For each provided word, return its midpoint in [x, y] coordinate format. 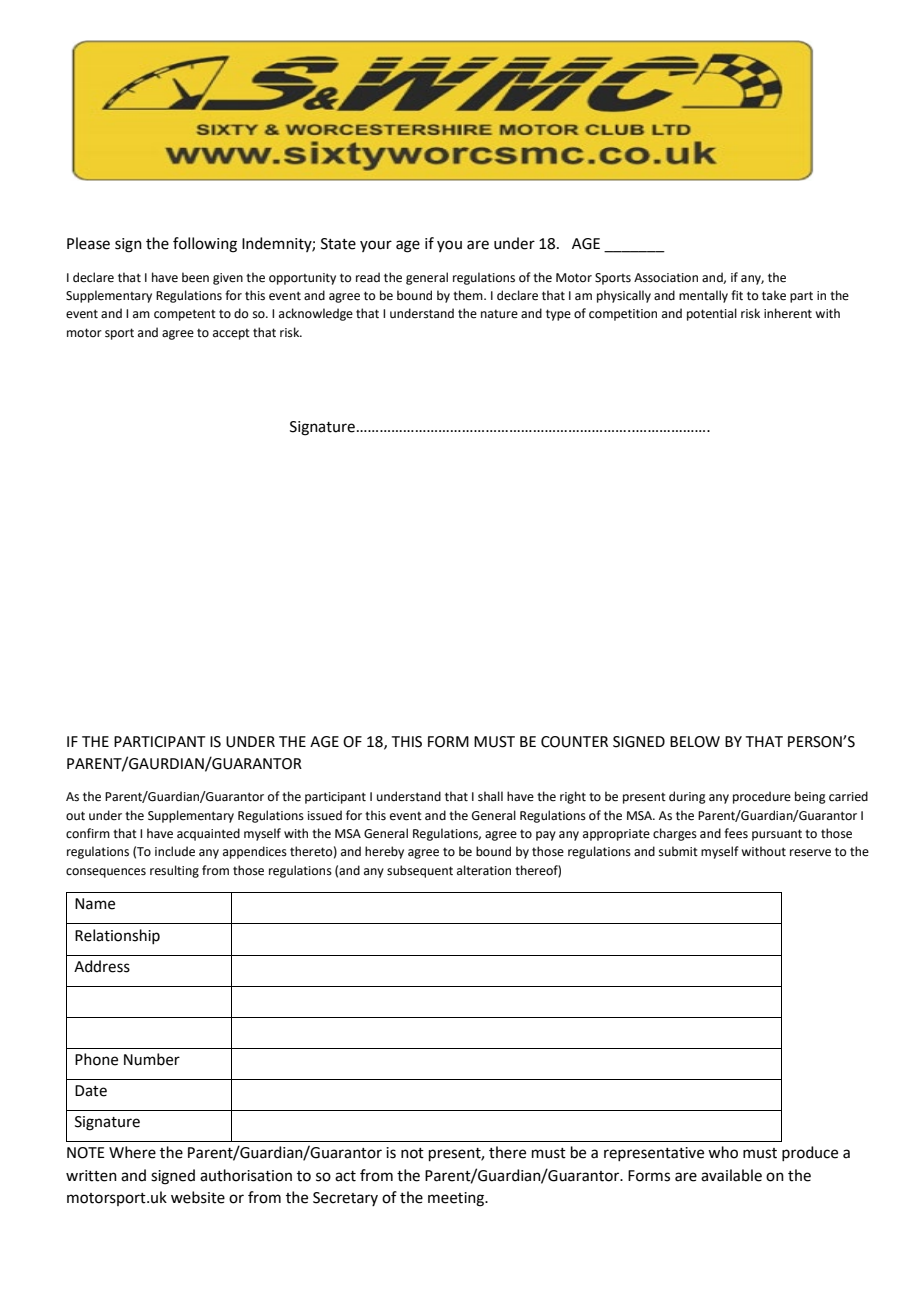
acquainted [208, 834]
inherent [788, 313]
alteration [484, 870]
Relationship [117, 936]
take [774, 295]
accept [231, 334]
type [558, 315]
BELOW [695, 742]
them [469, 295]
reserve [810, 853]
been [195, 277]
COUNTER [574, 742]
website [198, 1197]
